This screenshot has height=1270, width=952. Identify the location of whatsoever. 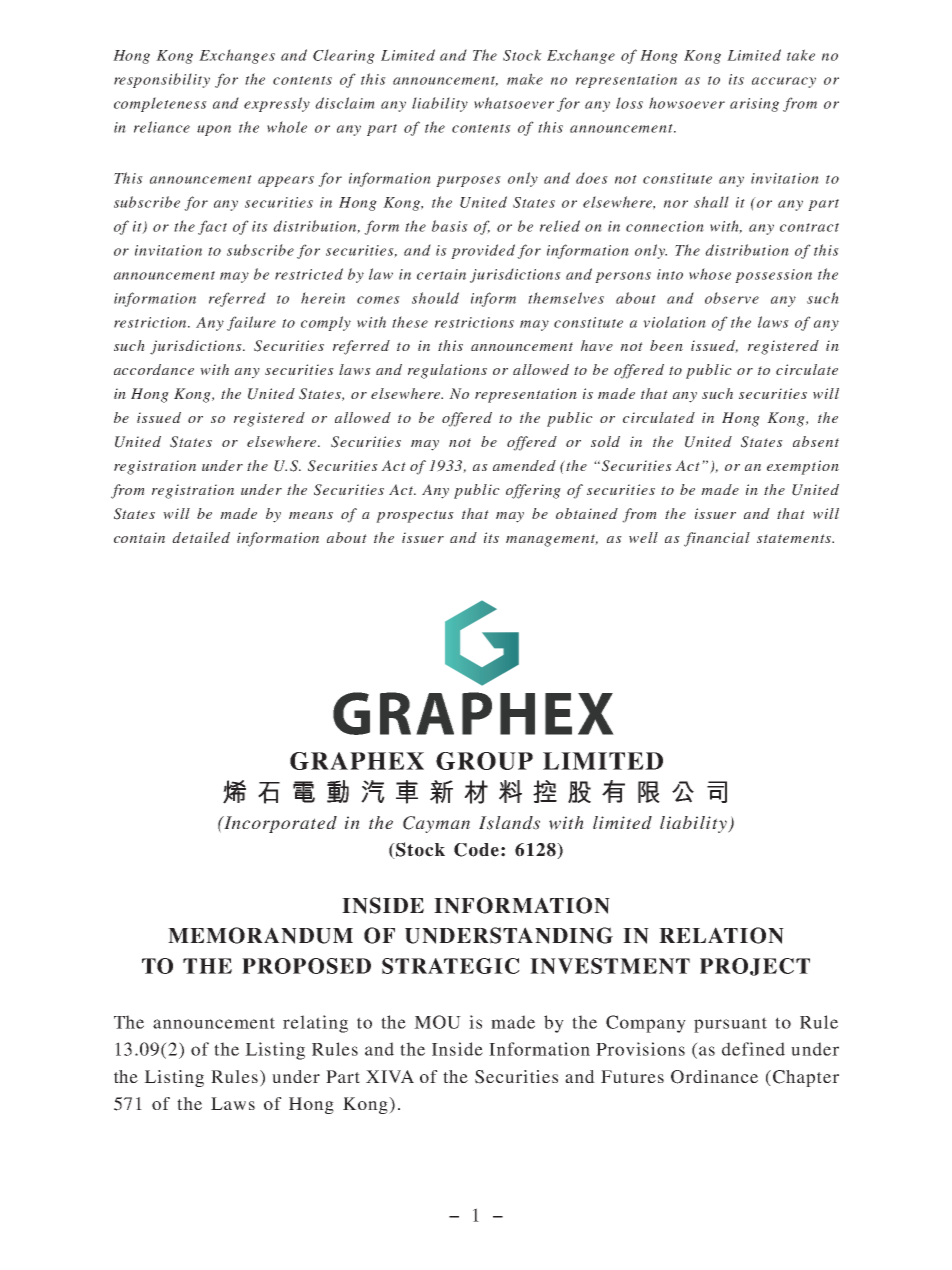
(514, 103).
